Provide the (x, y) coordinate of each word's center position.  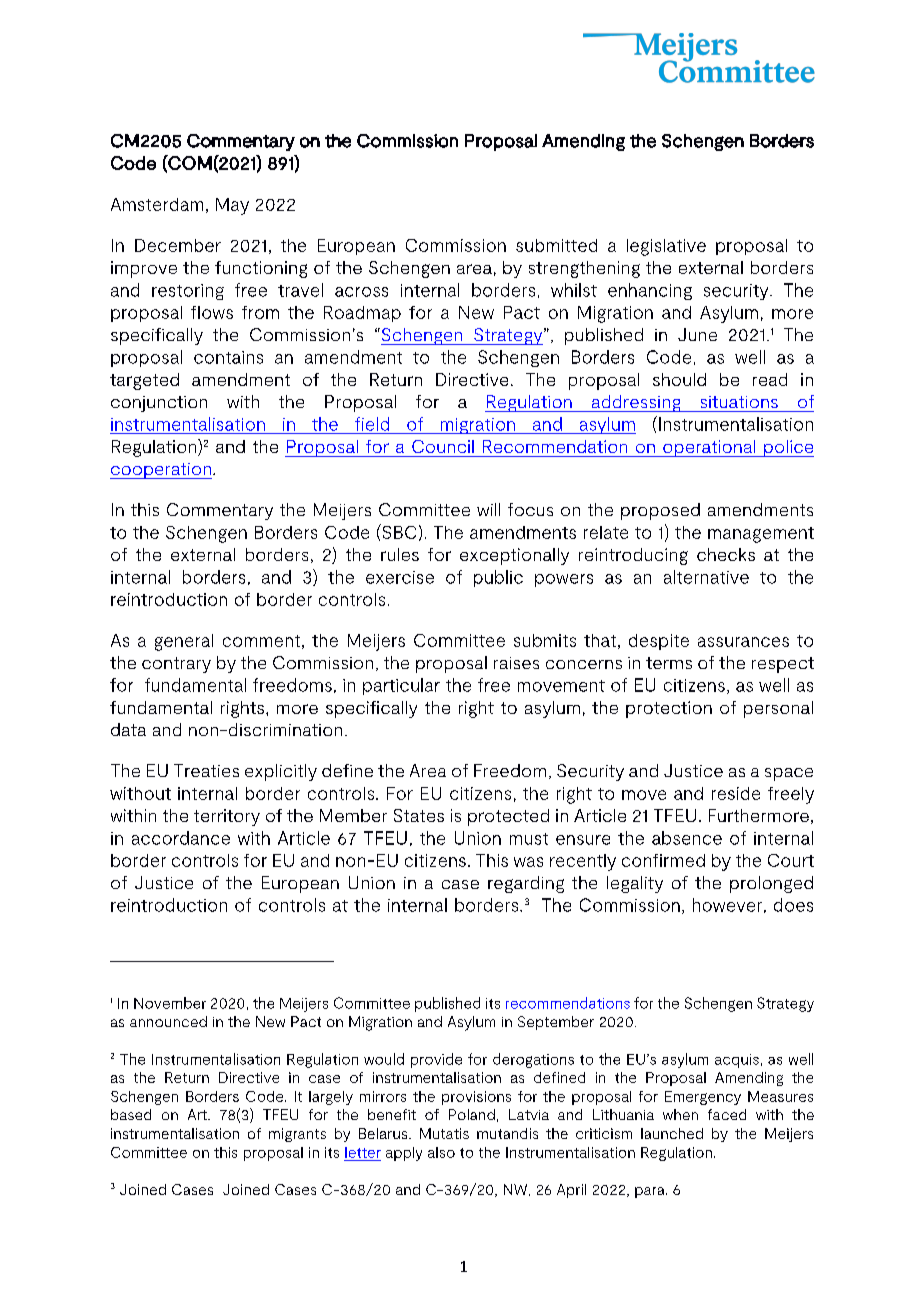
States (419, 815)
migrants (297, 1135)
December (178, 245)
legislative (666, 247)
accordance (181, 838)
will (488, 509)
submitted (556, 245)
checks (726, 554)
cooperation (161, 471)
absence (687, 838)
